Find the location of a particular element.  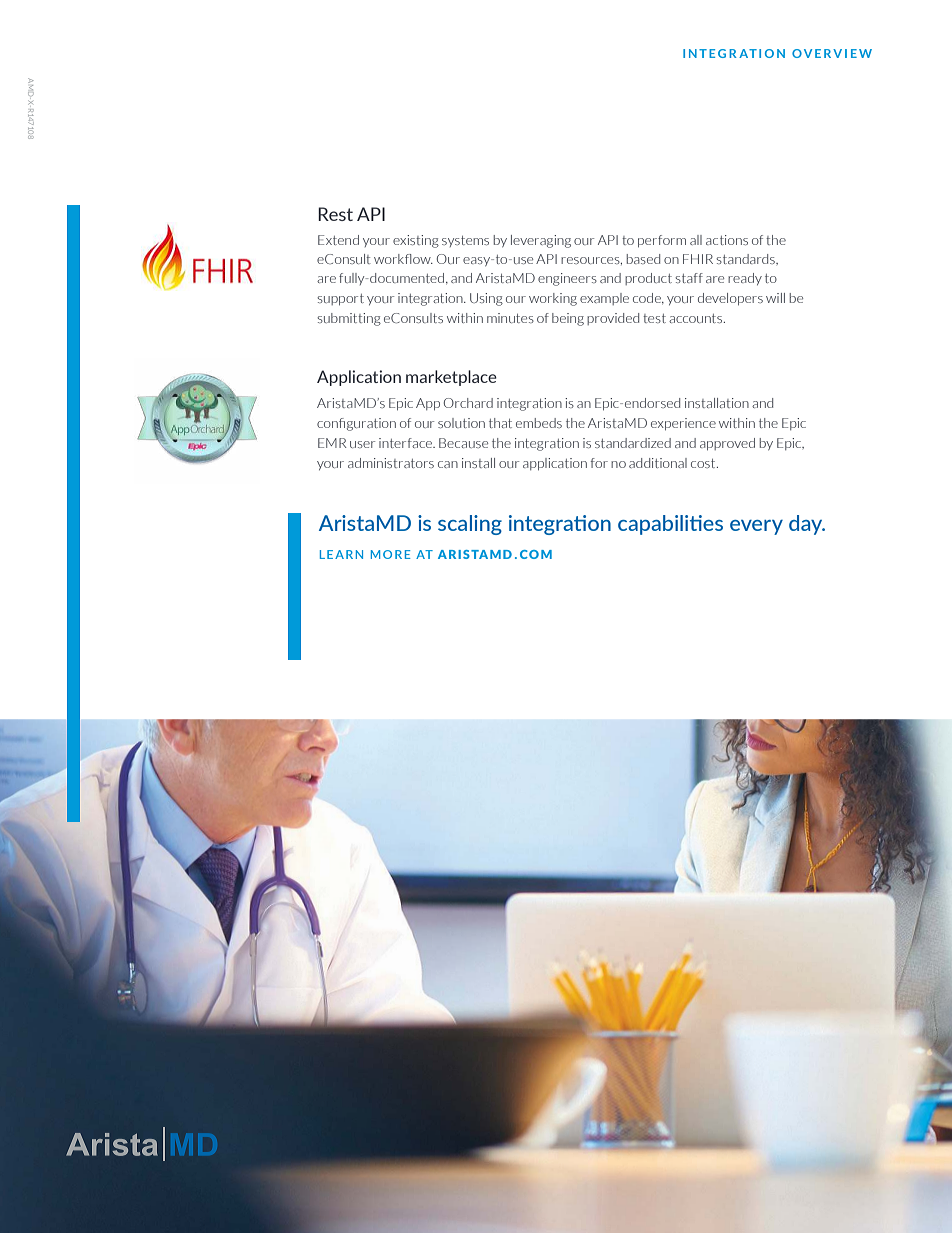

leveraging is located at coordinates (541, 241).
